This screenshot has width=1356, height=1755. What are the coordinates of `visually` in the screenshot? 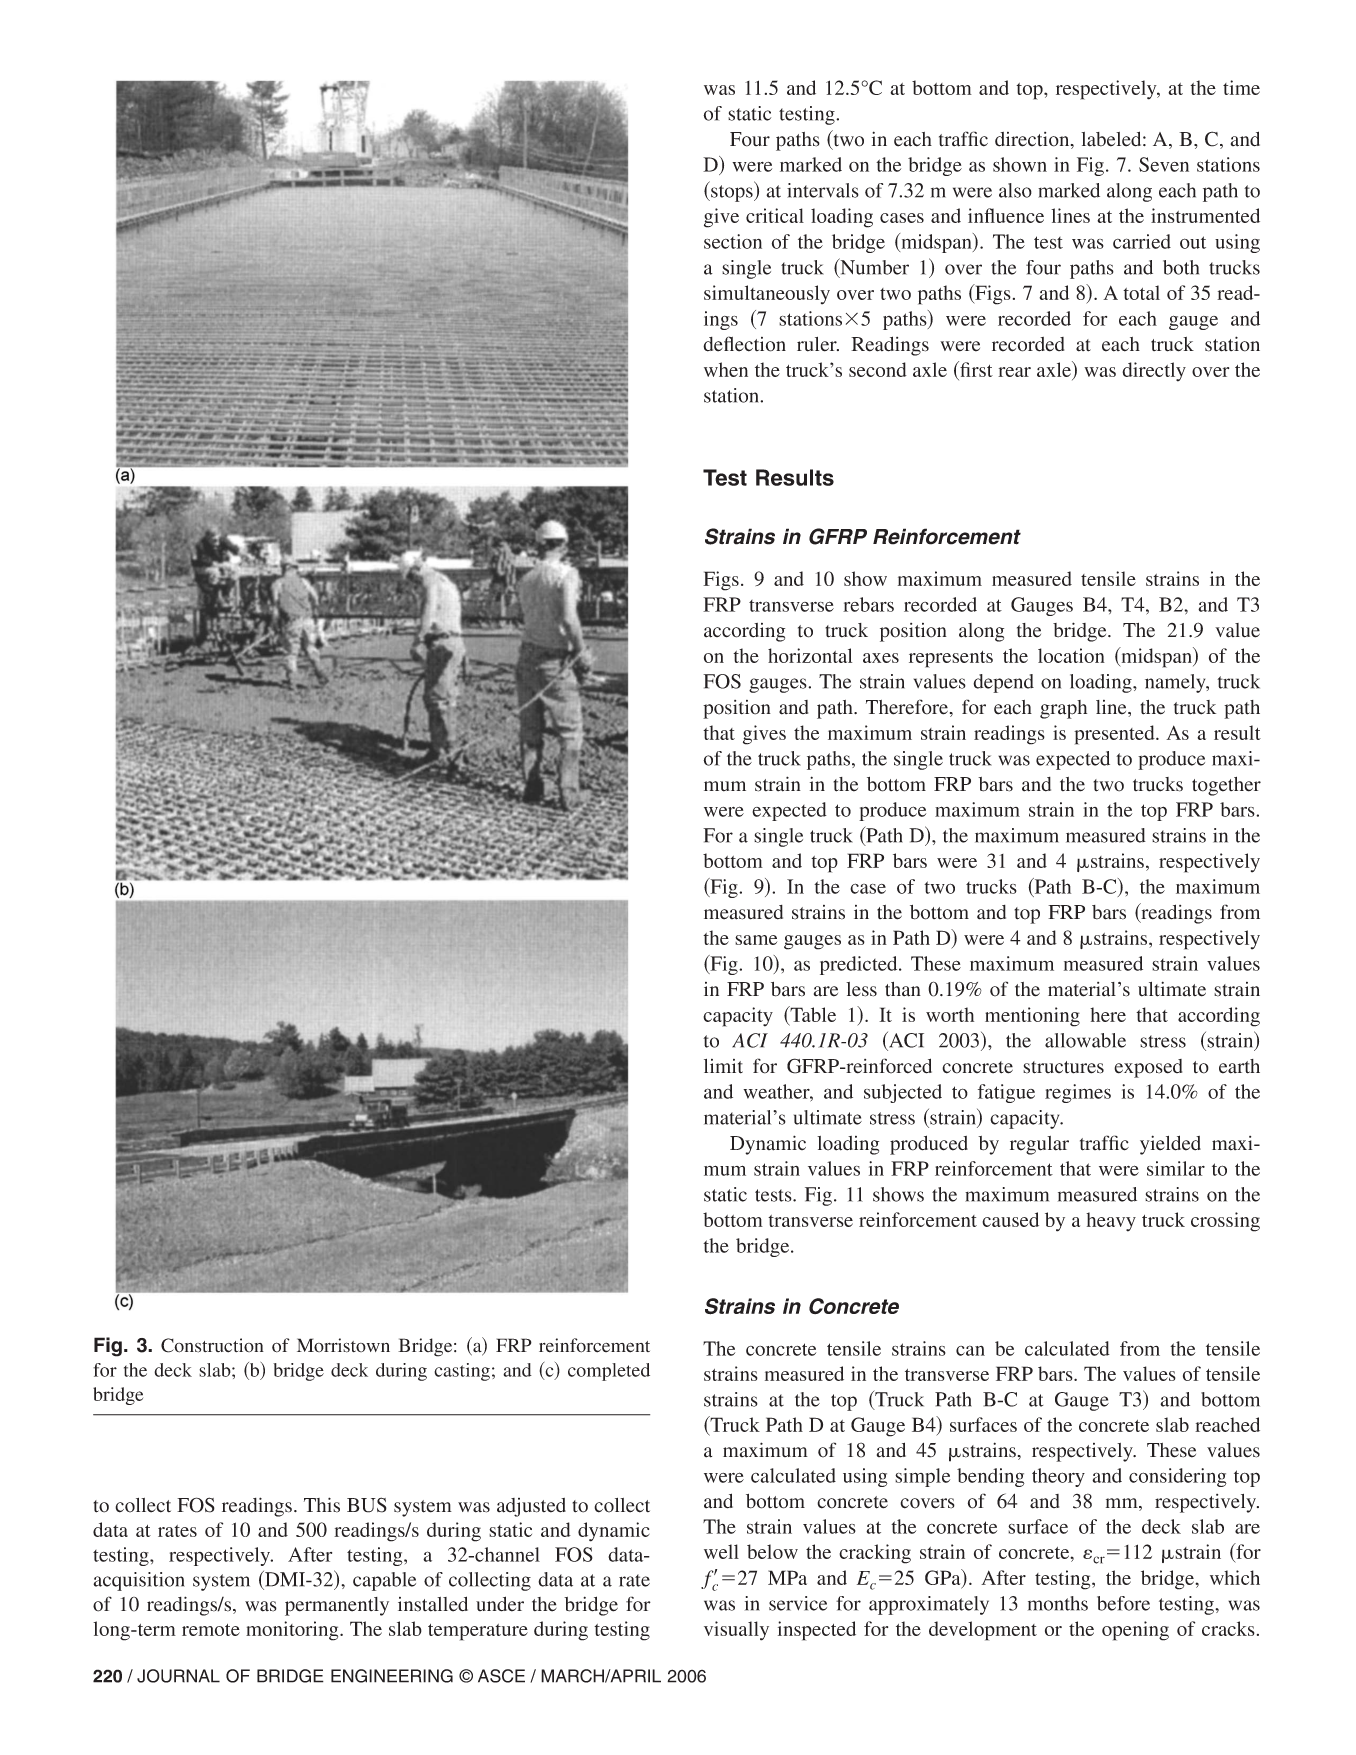 It's located at (736, 1631).
